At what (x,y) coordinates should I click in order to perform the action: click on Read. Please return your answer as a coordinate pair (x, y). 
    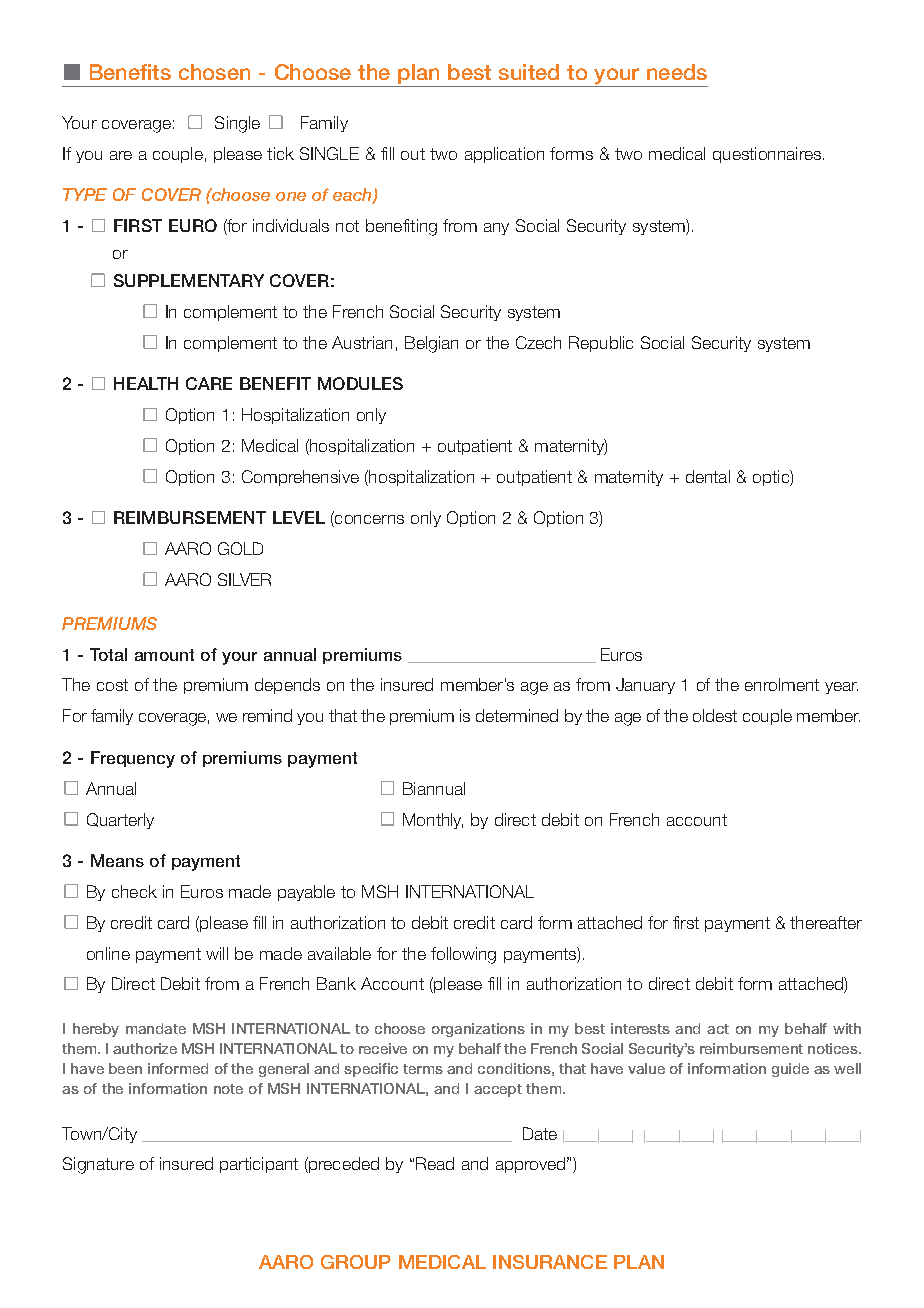
    Looking at the image, I should click on (435, 1163).
